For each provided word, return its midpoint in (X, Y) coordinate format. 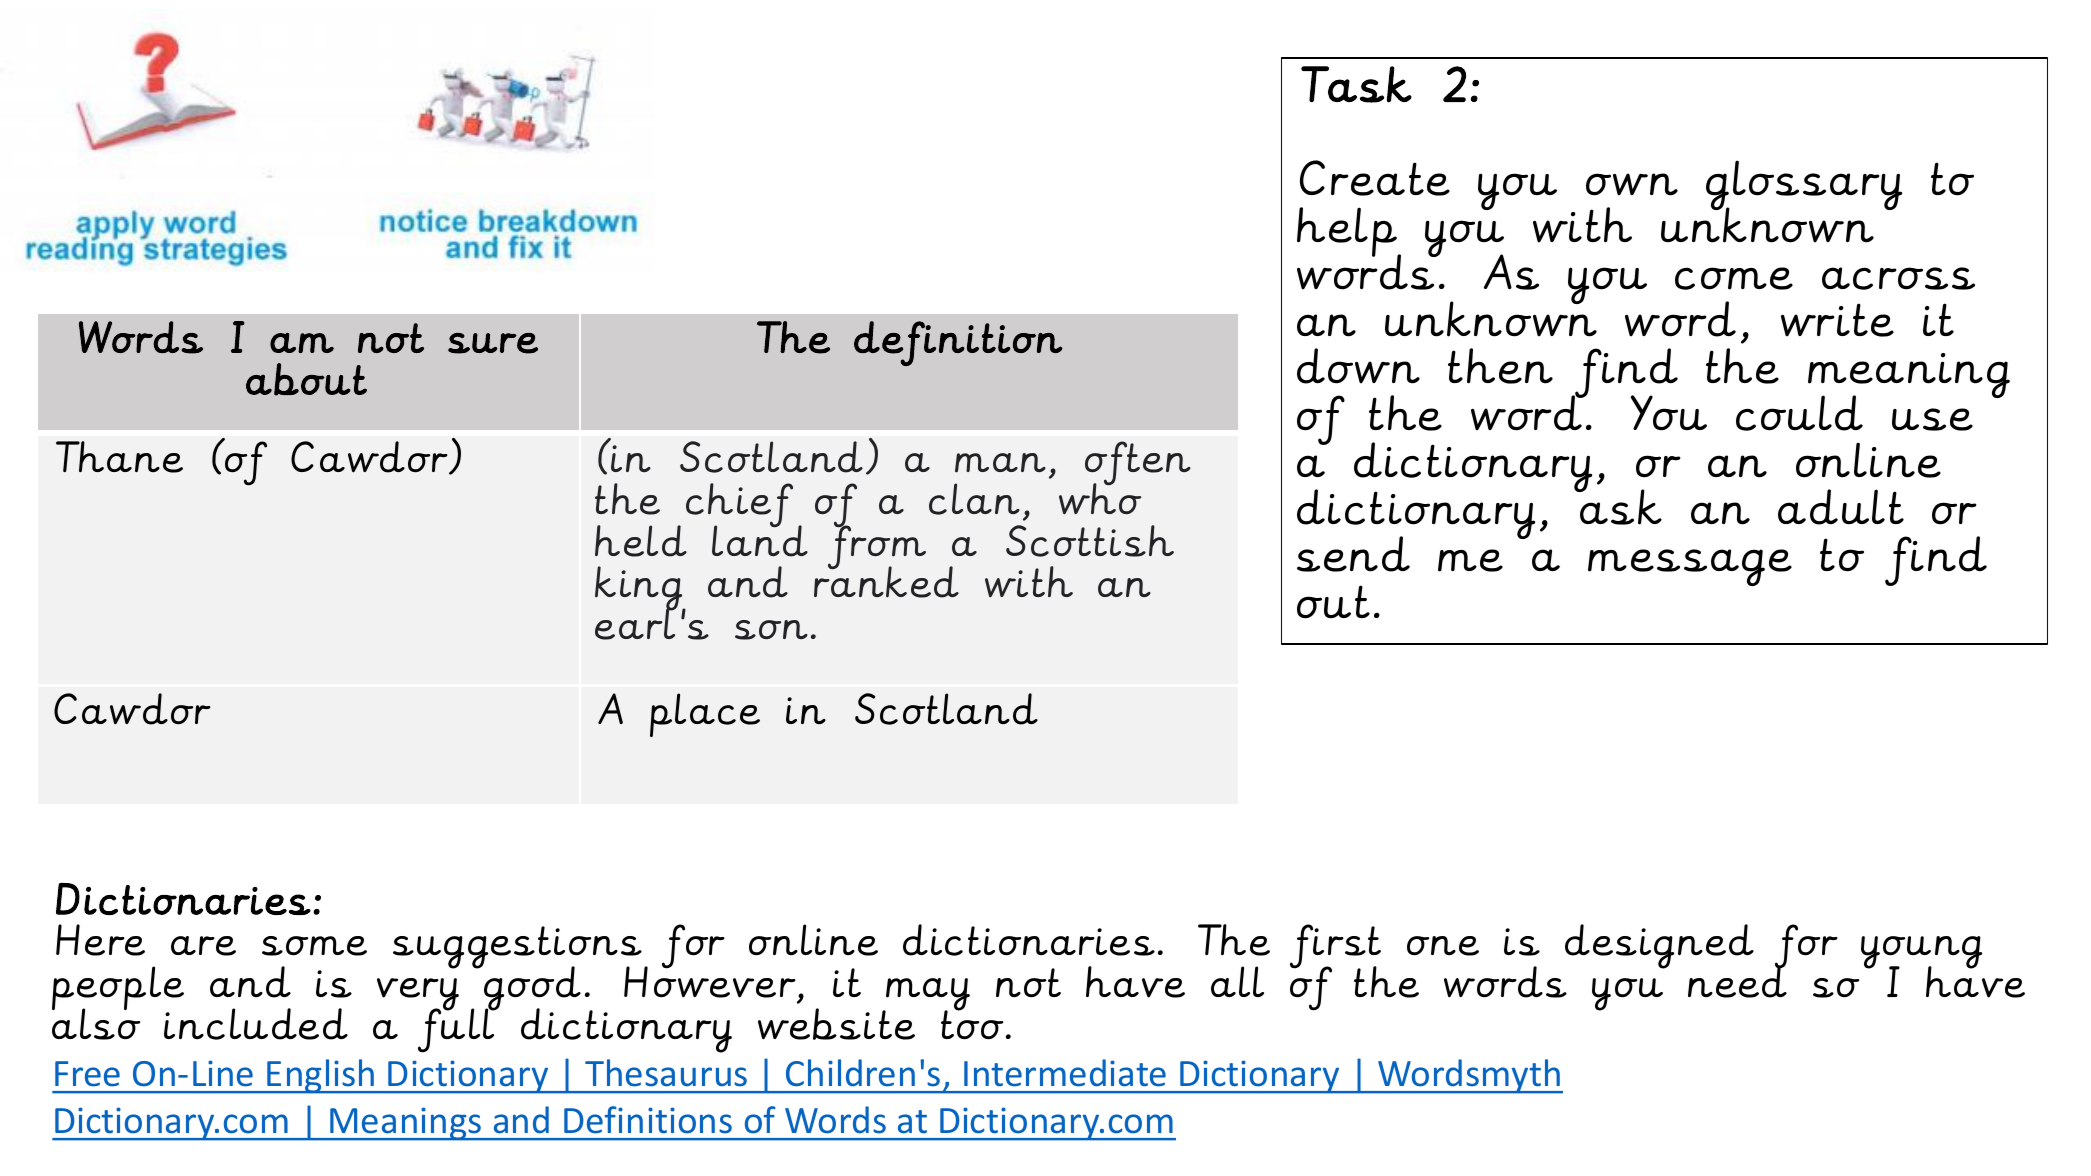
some (314, 946)
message (1690, 567)
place (705, 715)
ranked (886, 581)
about (306, 379)
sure (493, 343)
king (640, 590)
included (256, 1024)
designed (1659, 946)
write (1837, 320)
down (1358, 366)
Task (1356, 84)
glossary (1804, 186)
